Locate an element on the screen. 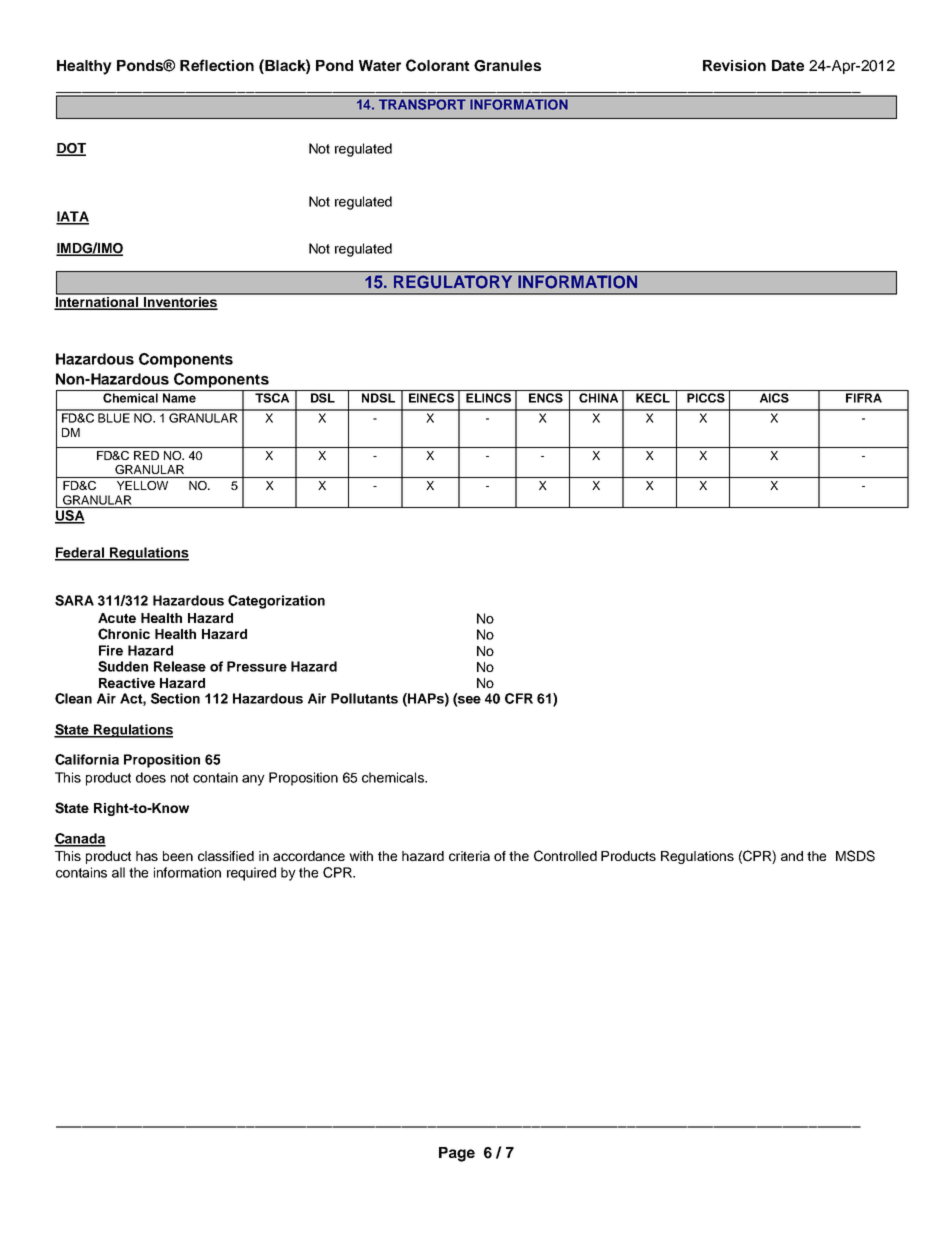  MSDS is located at coordinates (855, 856).
